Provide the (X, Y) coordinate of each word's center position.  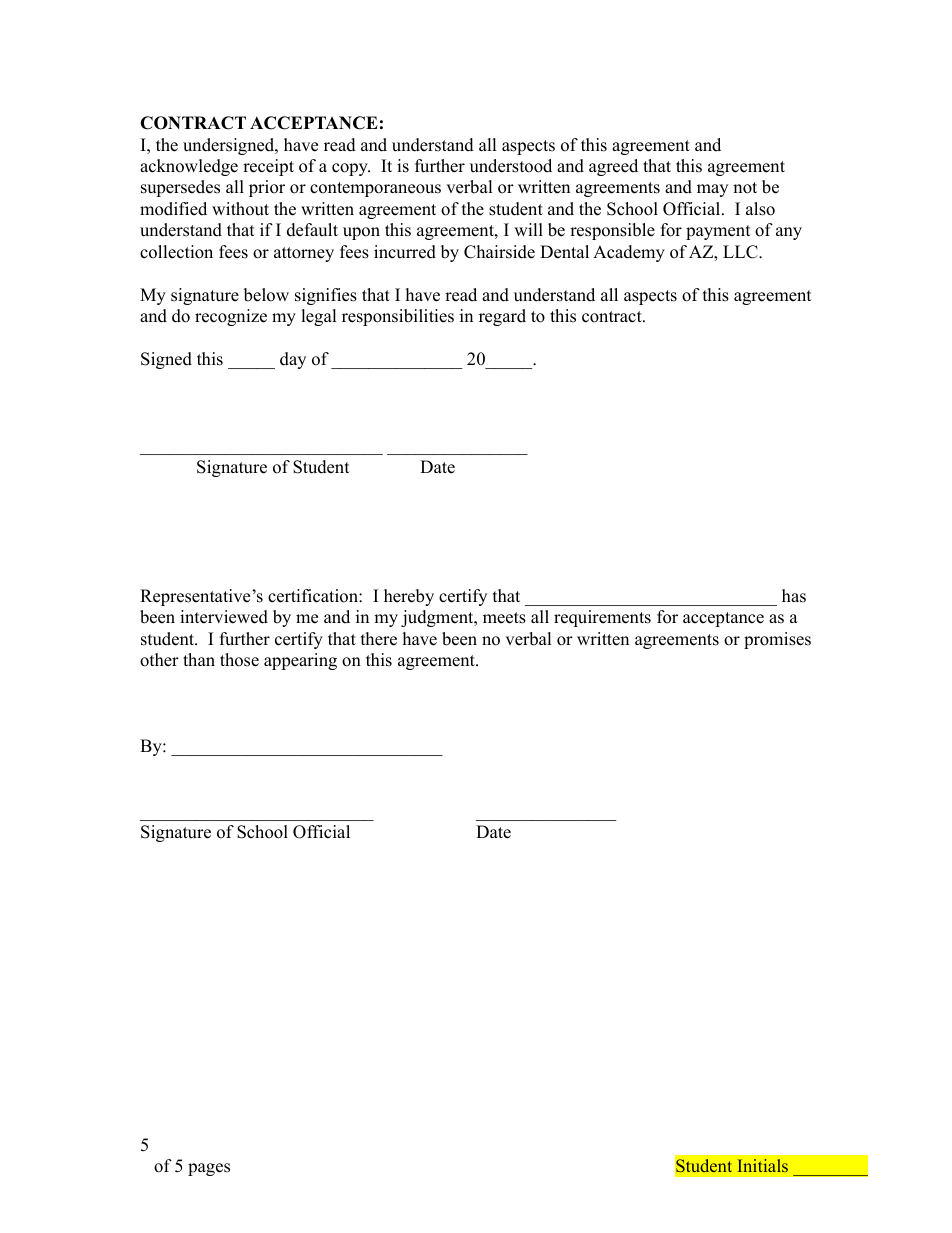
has (794, 596)
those (239, 660)
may (712, 190)
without (240, 209)
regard (502, 317)
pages (209, 1169)
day (293, 360)
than (199, 659)
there (379, 639)
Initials (763, 1165)
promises (777, 640)
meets (504, 618)
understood (511, 166)
